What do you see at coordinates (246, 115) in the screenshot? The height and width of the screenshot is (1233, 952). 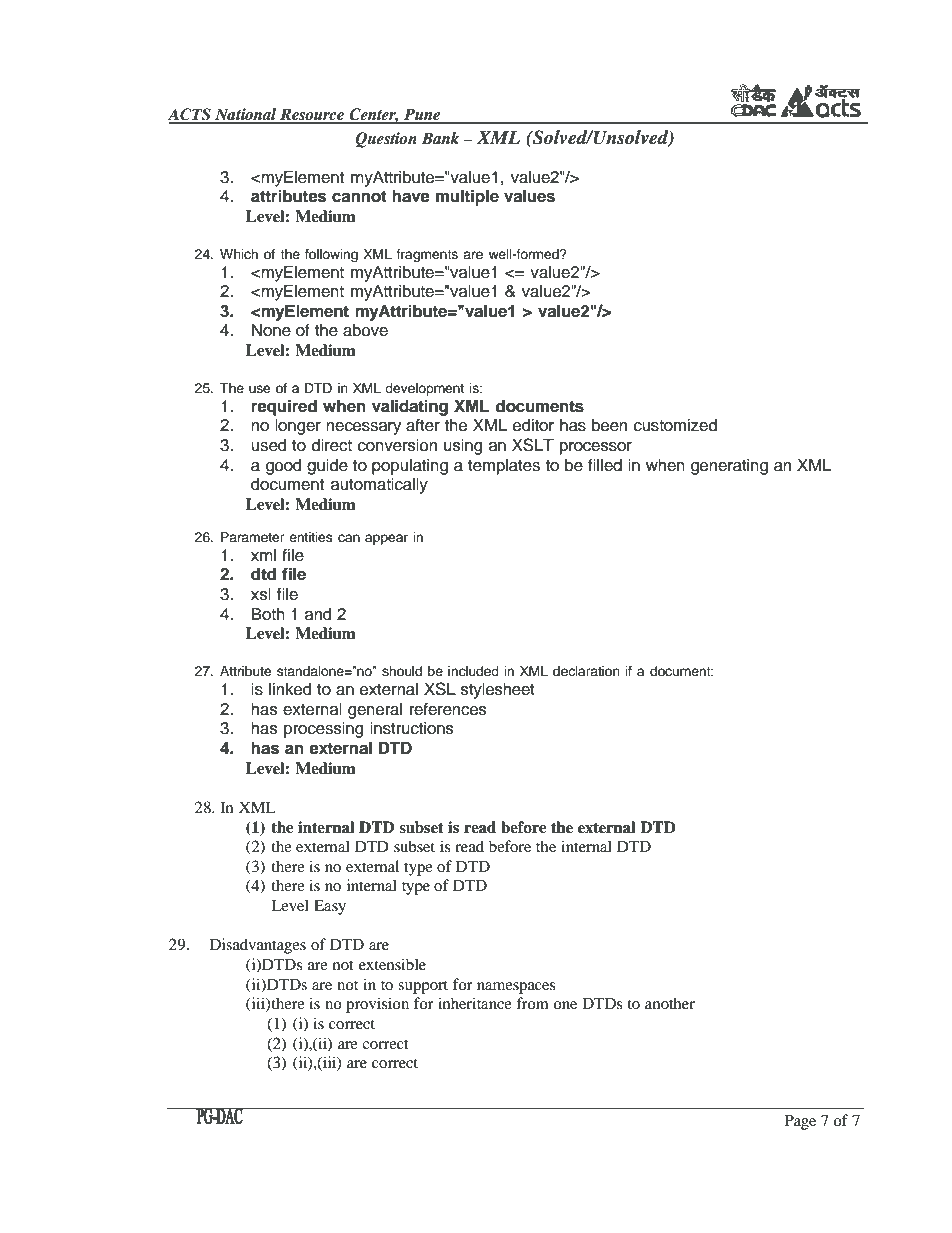 I see `National` at bounding box center [246, 115].
